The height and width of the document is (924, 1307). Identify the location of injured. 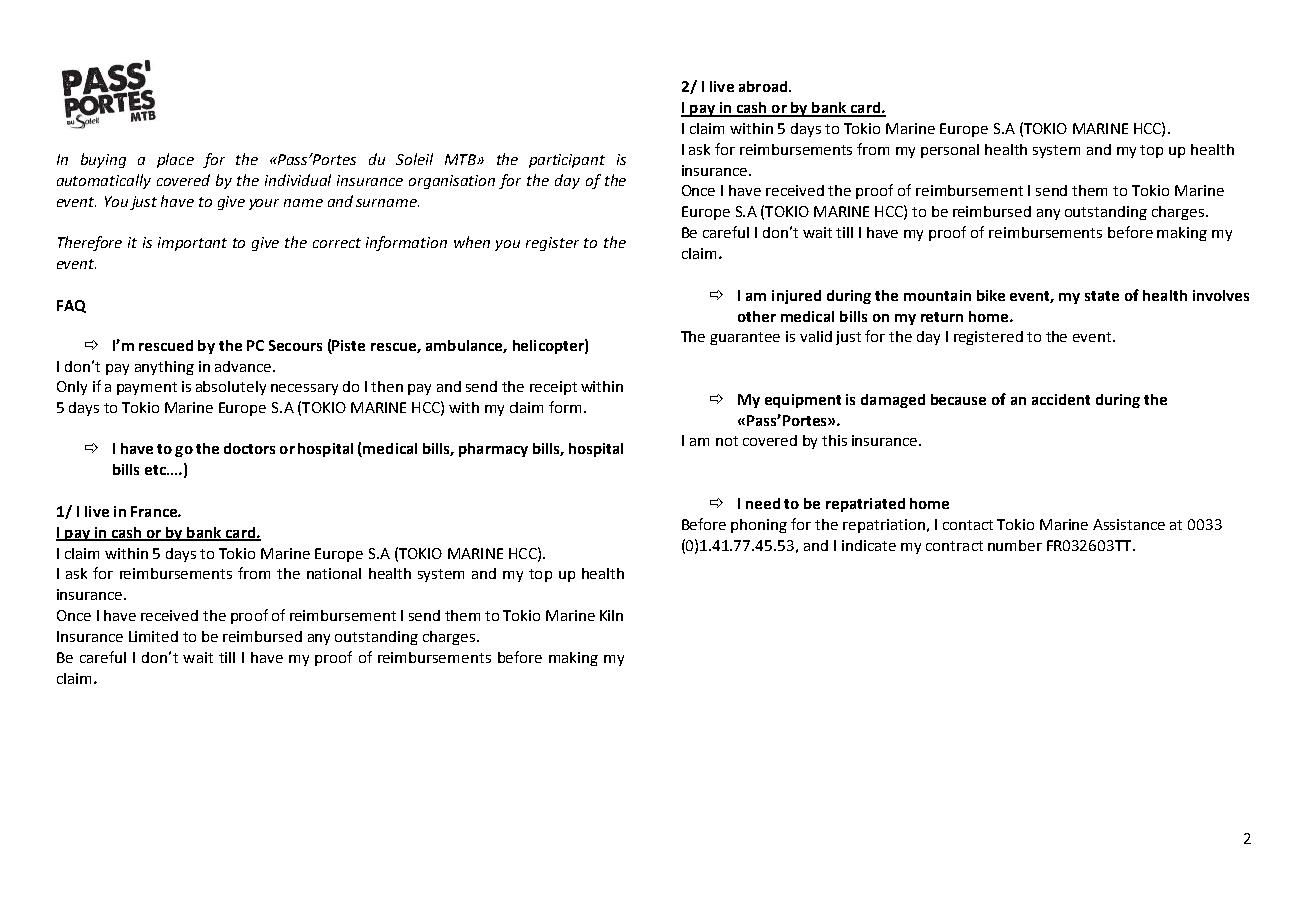
(796, 297).
